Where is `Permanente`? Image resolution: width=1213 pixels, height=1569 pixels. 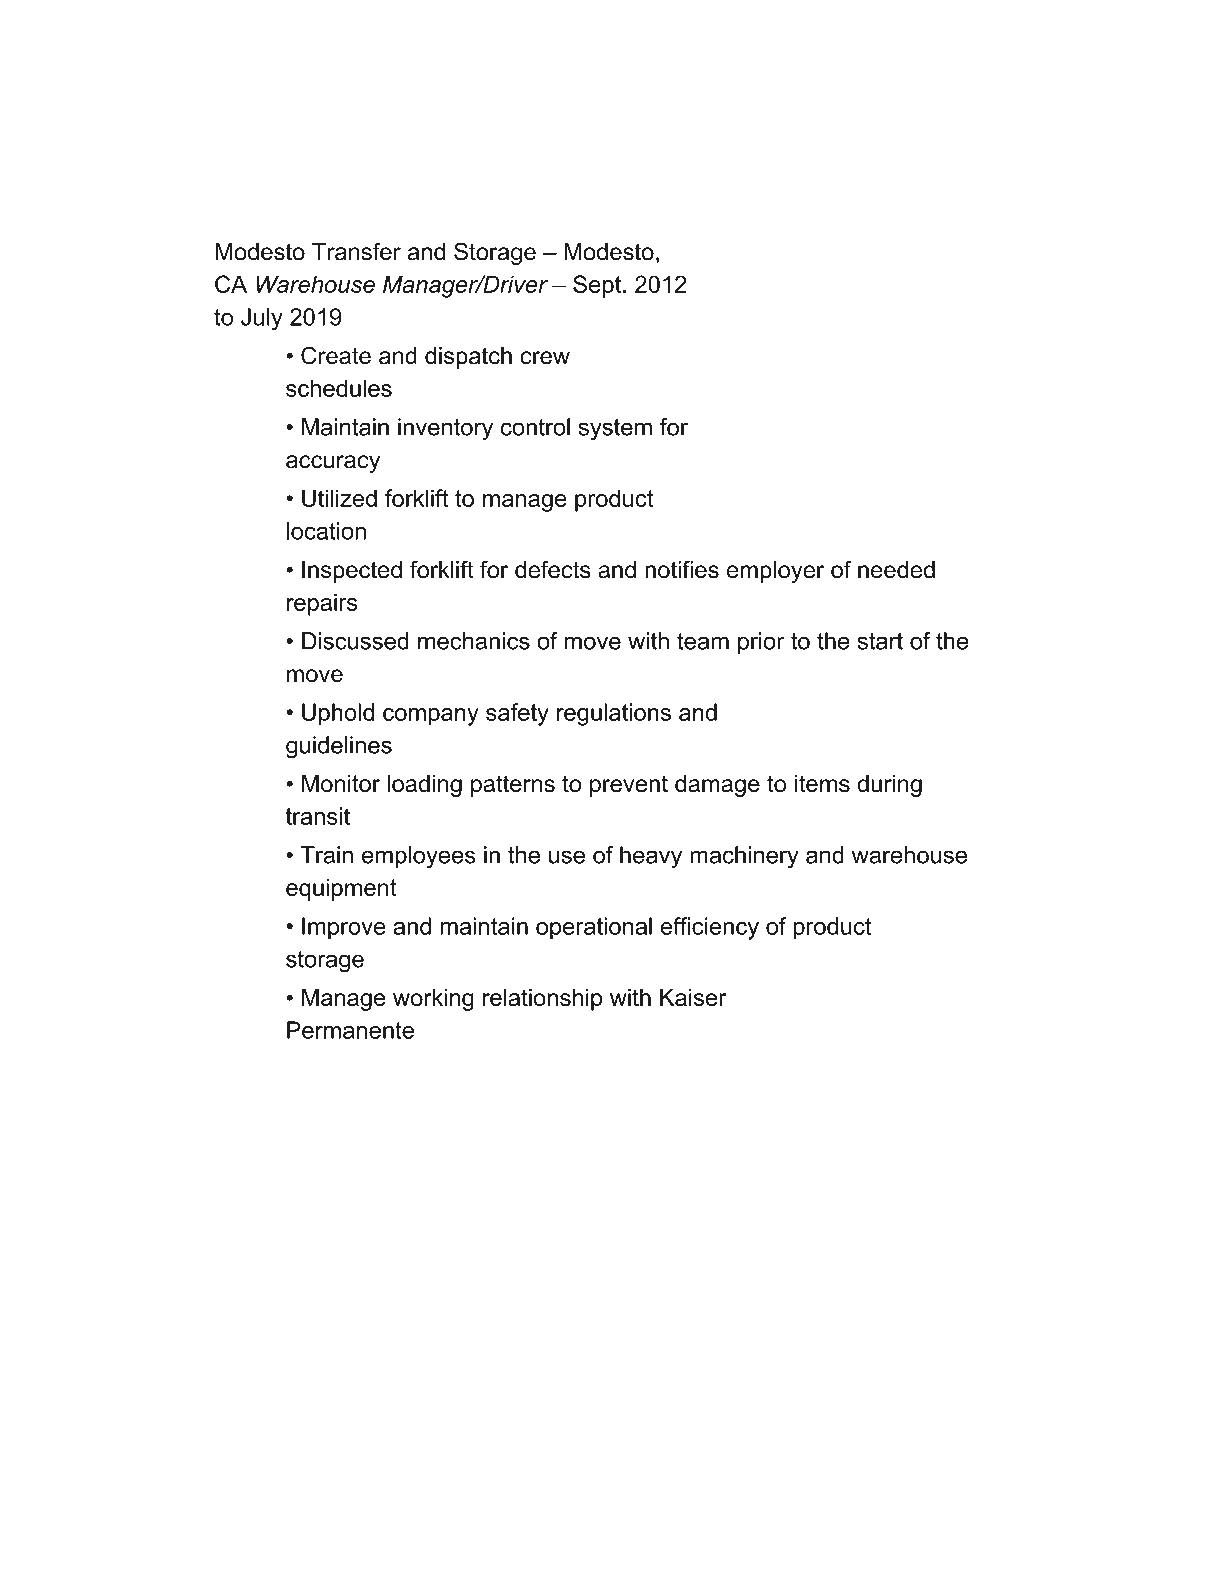 Permanente is located at coordinates (350, 1030).
